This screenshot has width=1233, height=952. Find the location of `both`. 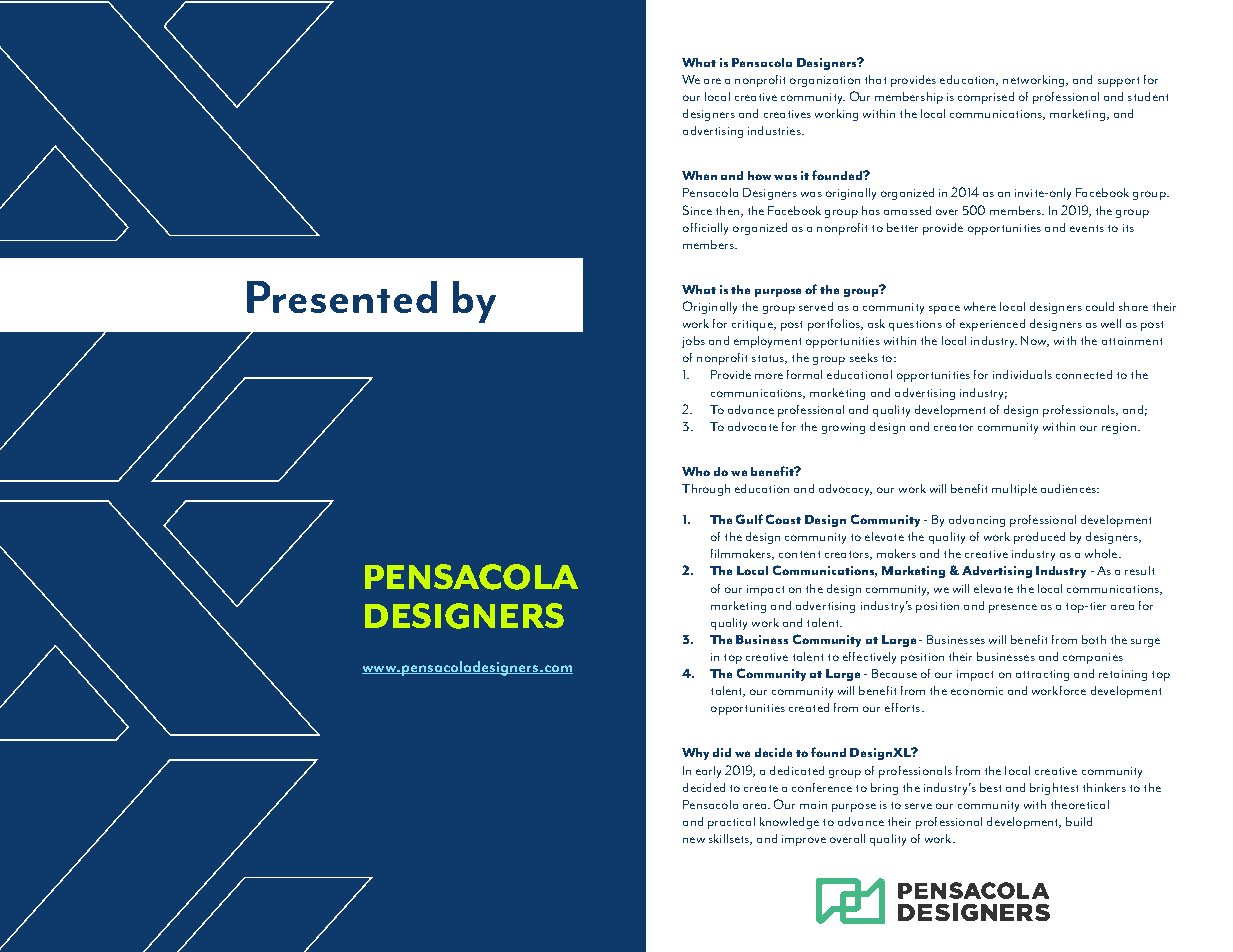

both is located at coordinates (1094, 639).
